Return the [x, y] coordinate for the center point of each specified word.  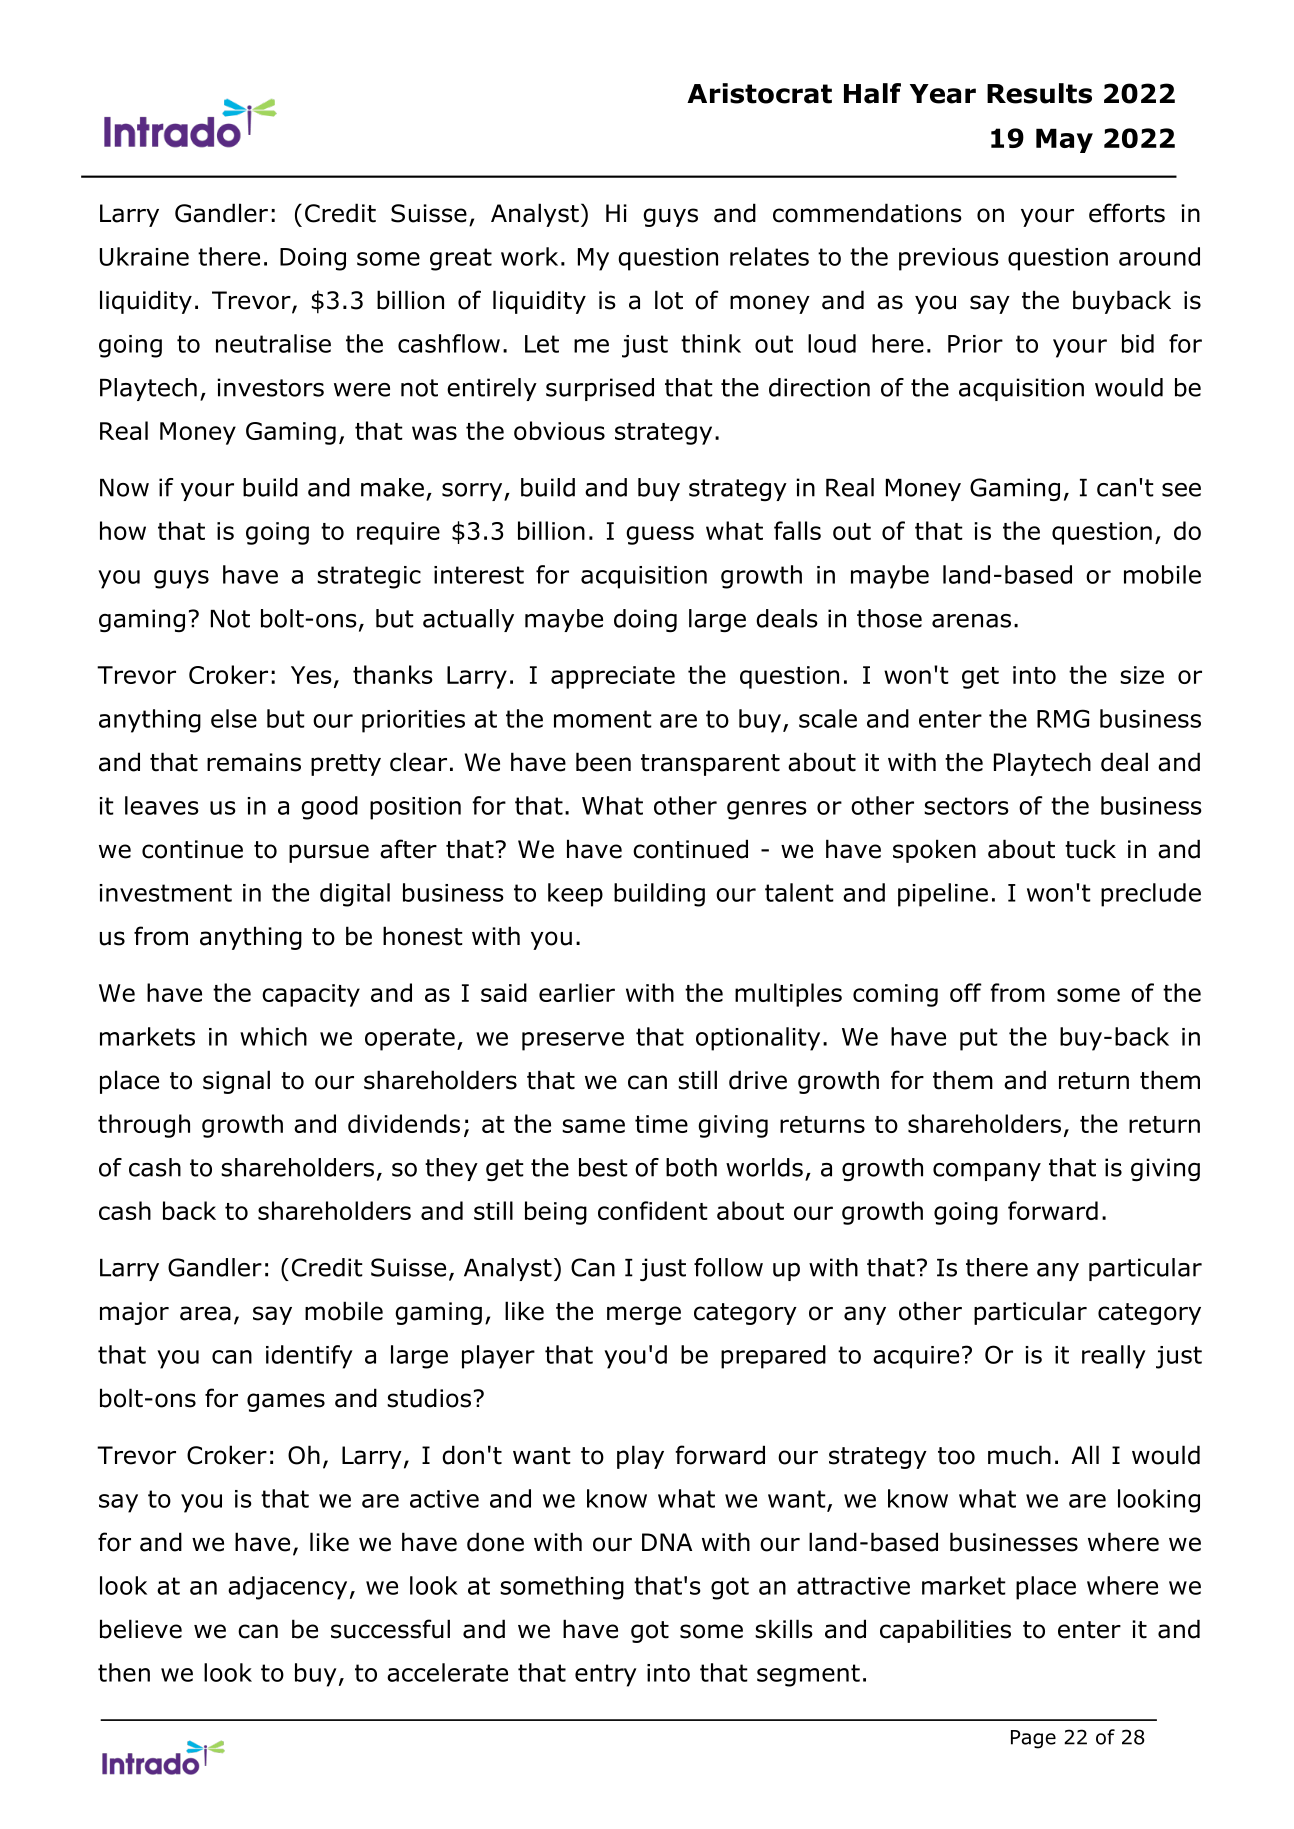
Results [1039, 93]
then [124, 1672]
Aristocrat [759, 93]
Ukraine [144, 256]
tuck [1090, 849]
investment [165, 893]
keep [575, 895]
